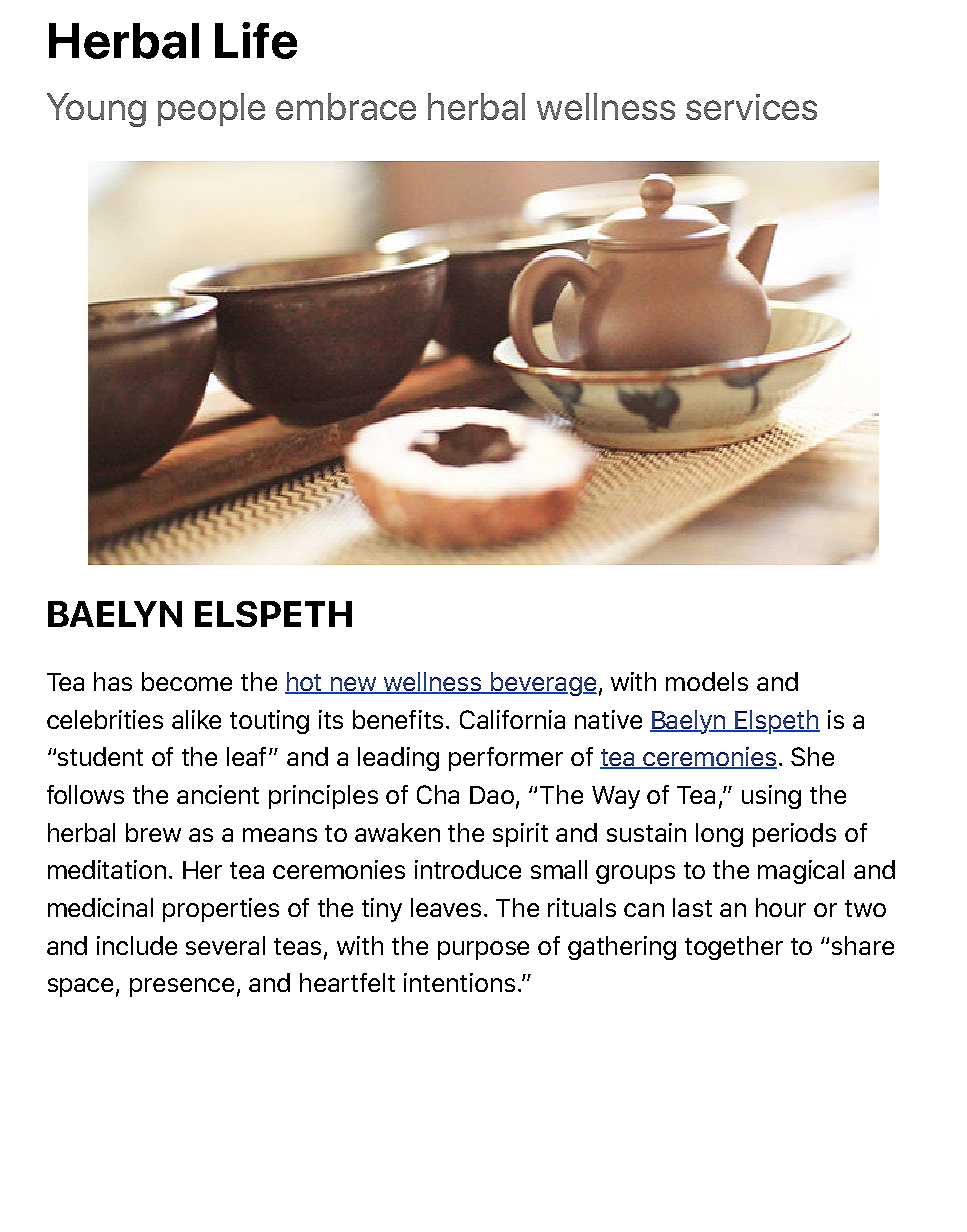 The width and height of the document is (967, 1232). Describe the element at coordinates (812, 756) in the document. I see `She` at that location.
